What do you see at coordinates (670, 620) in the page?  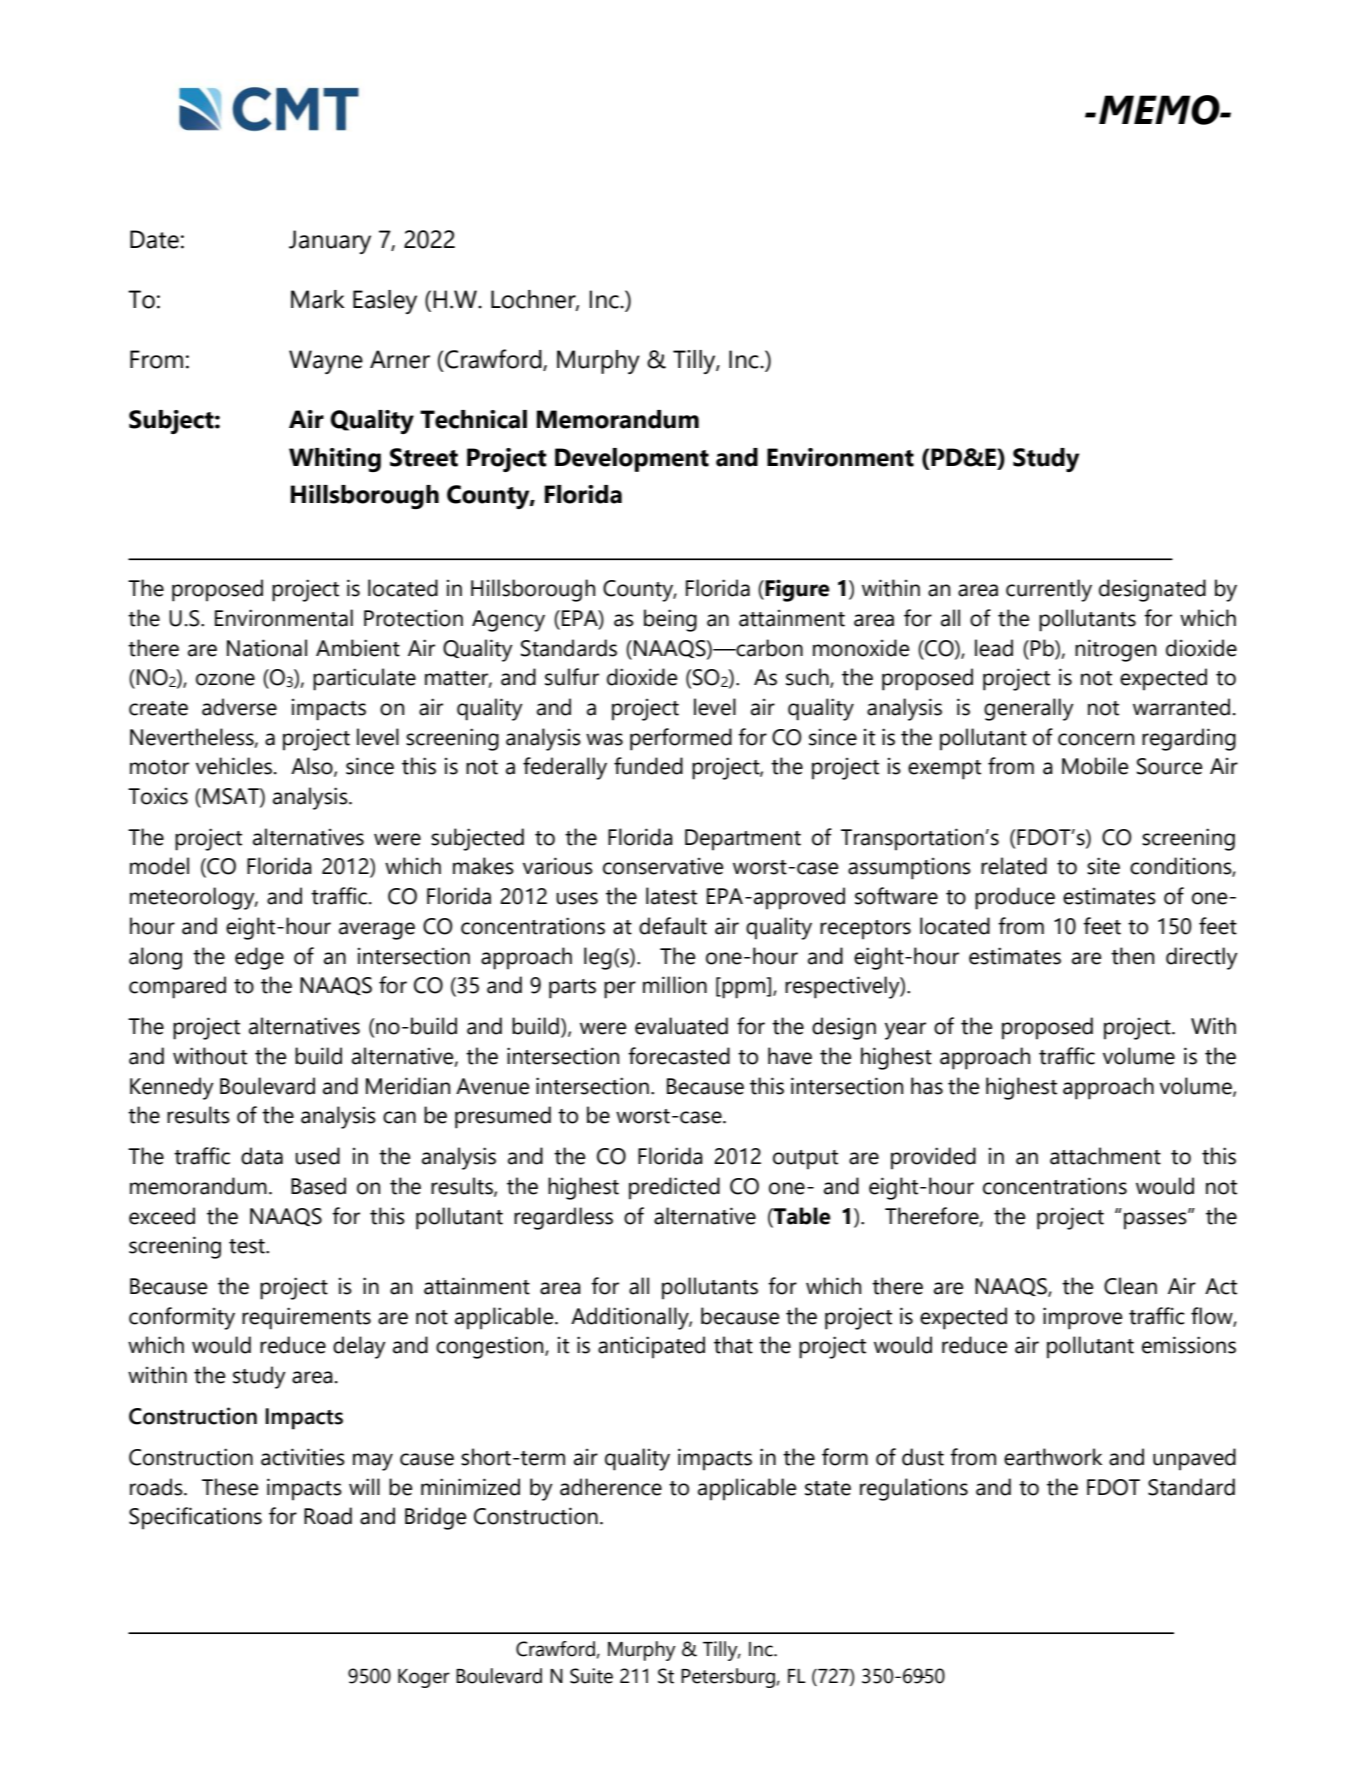 I see `being` at bounding box center [670, 620].
